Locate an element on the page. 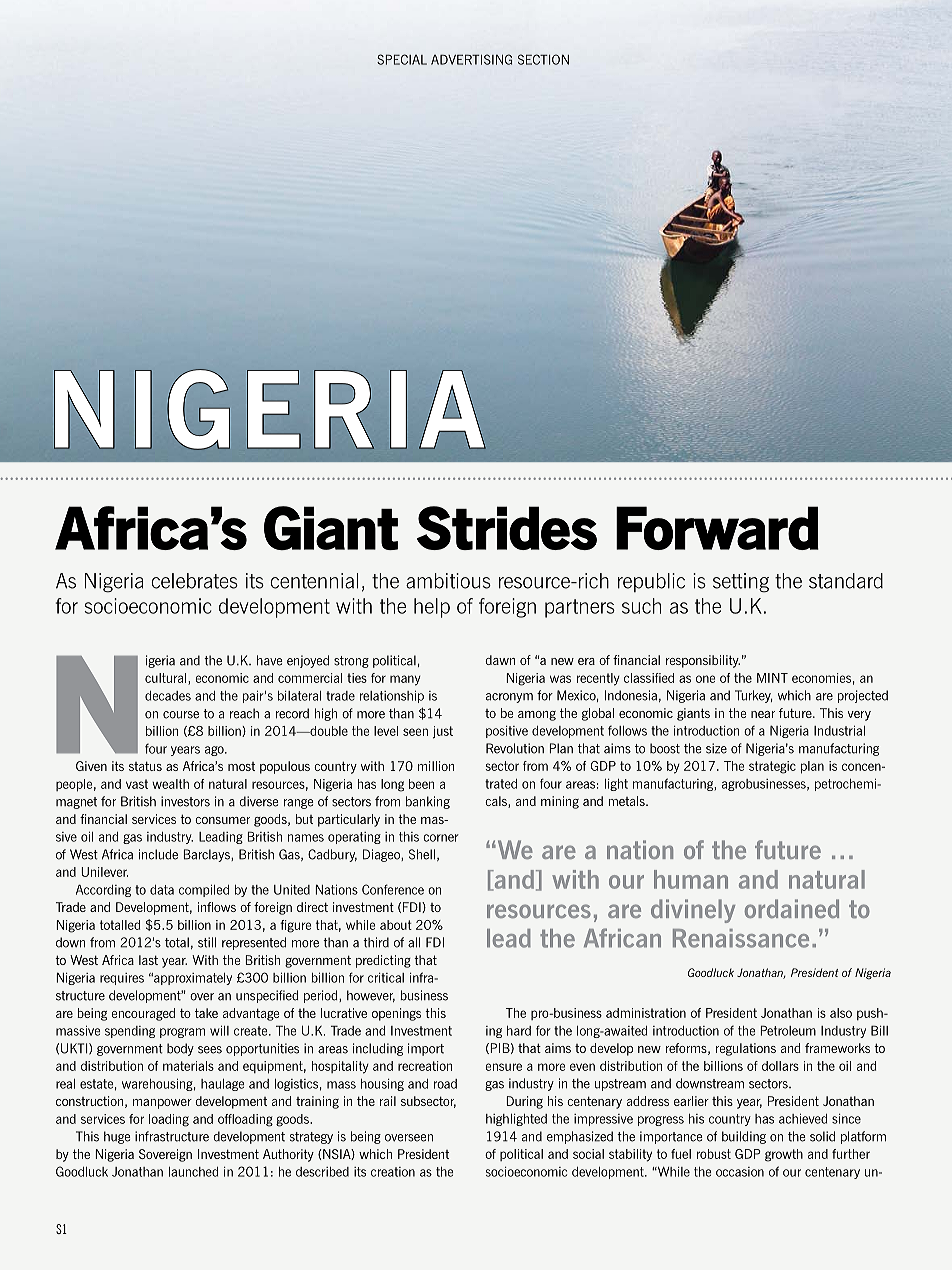 The height and width of the page is (1270, 952). near is located at coordinates (763, 714).
